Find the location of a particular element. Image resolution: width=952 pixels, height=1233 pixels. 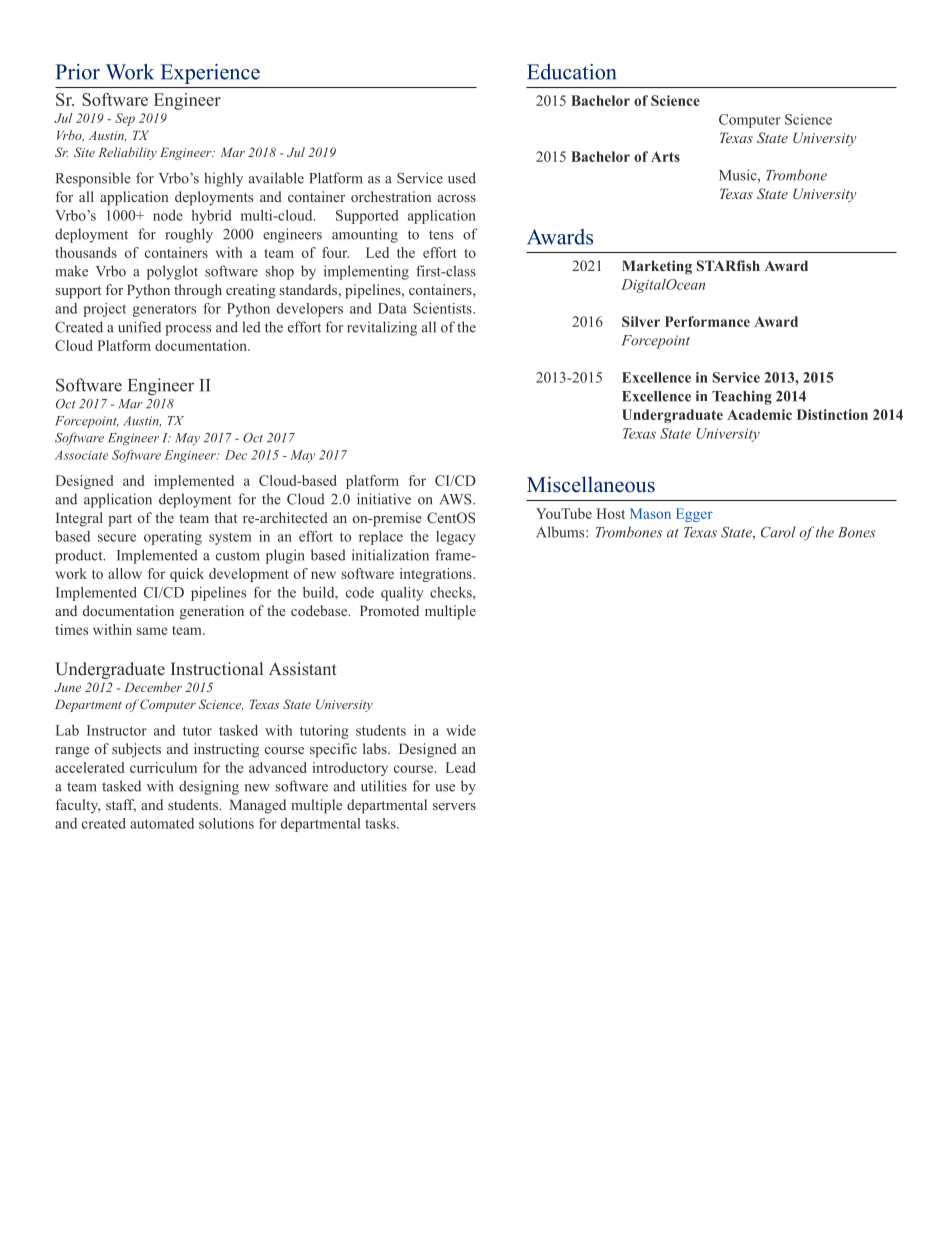

Sep is located at coordinates (125, 119).
